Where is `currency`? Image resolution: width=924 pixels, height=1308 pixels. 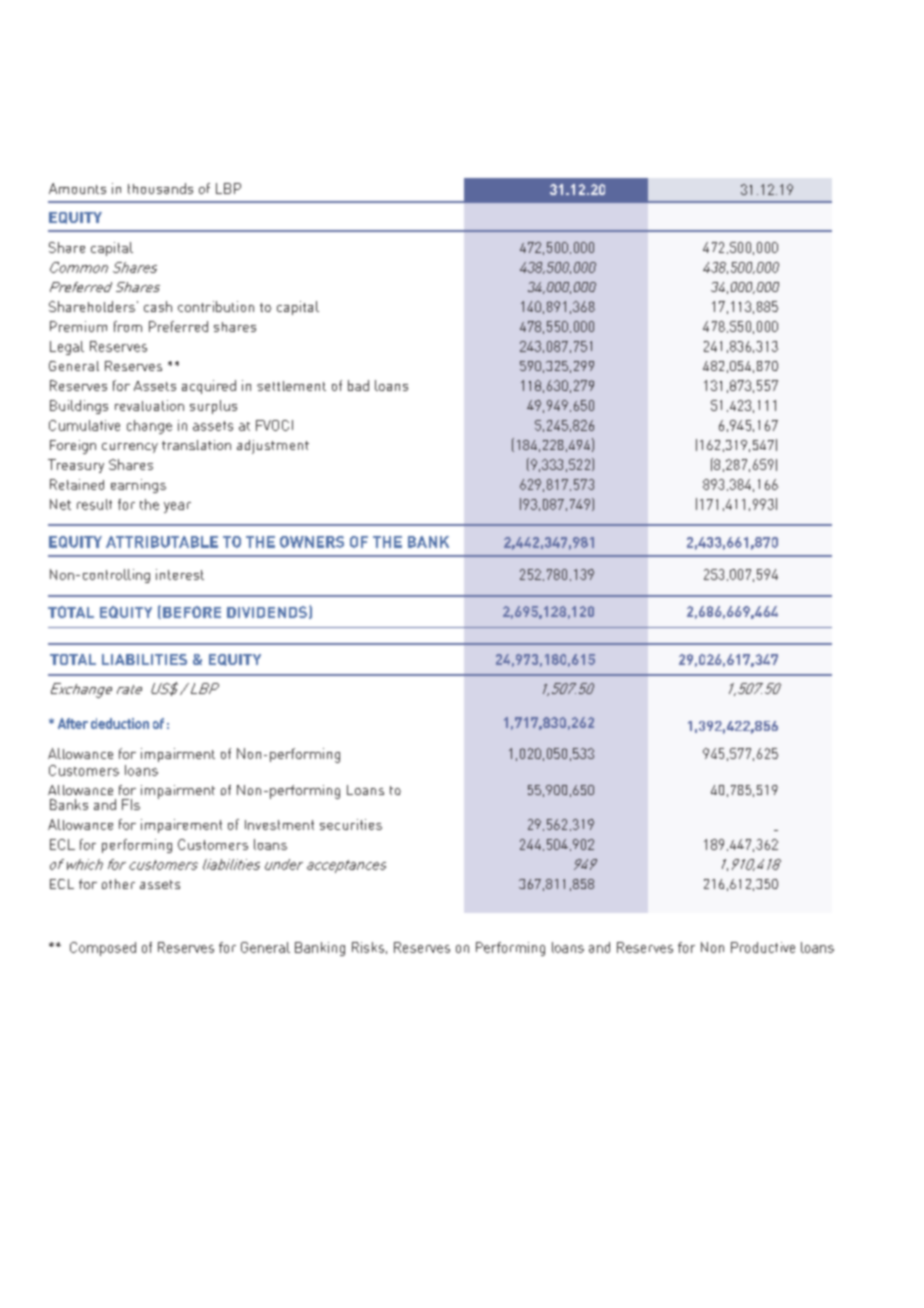 currency is located at coordinates (130, 448).
